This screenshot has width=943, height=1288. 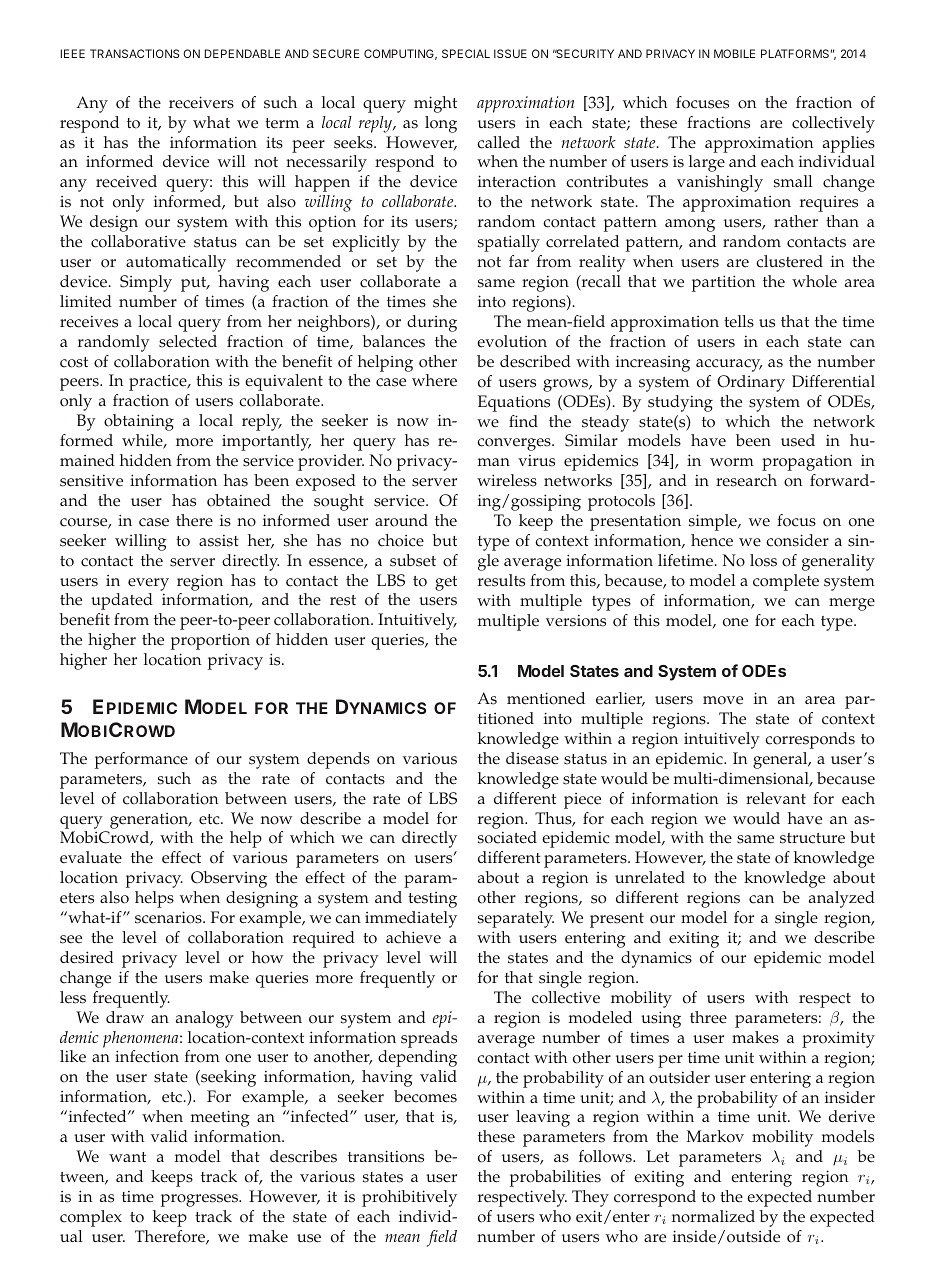 What do you see at coordinates (201, 102) in the screenshot?
I see `receivers` at bounding box center [201, 102].
